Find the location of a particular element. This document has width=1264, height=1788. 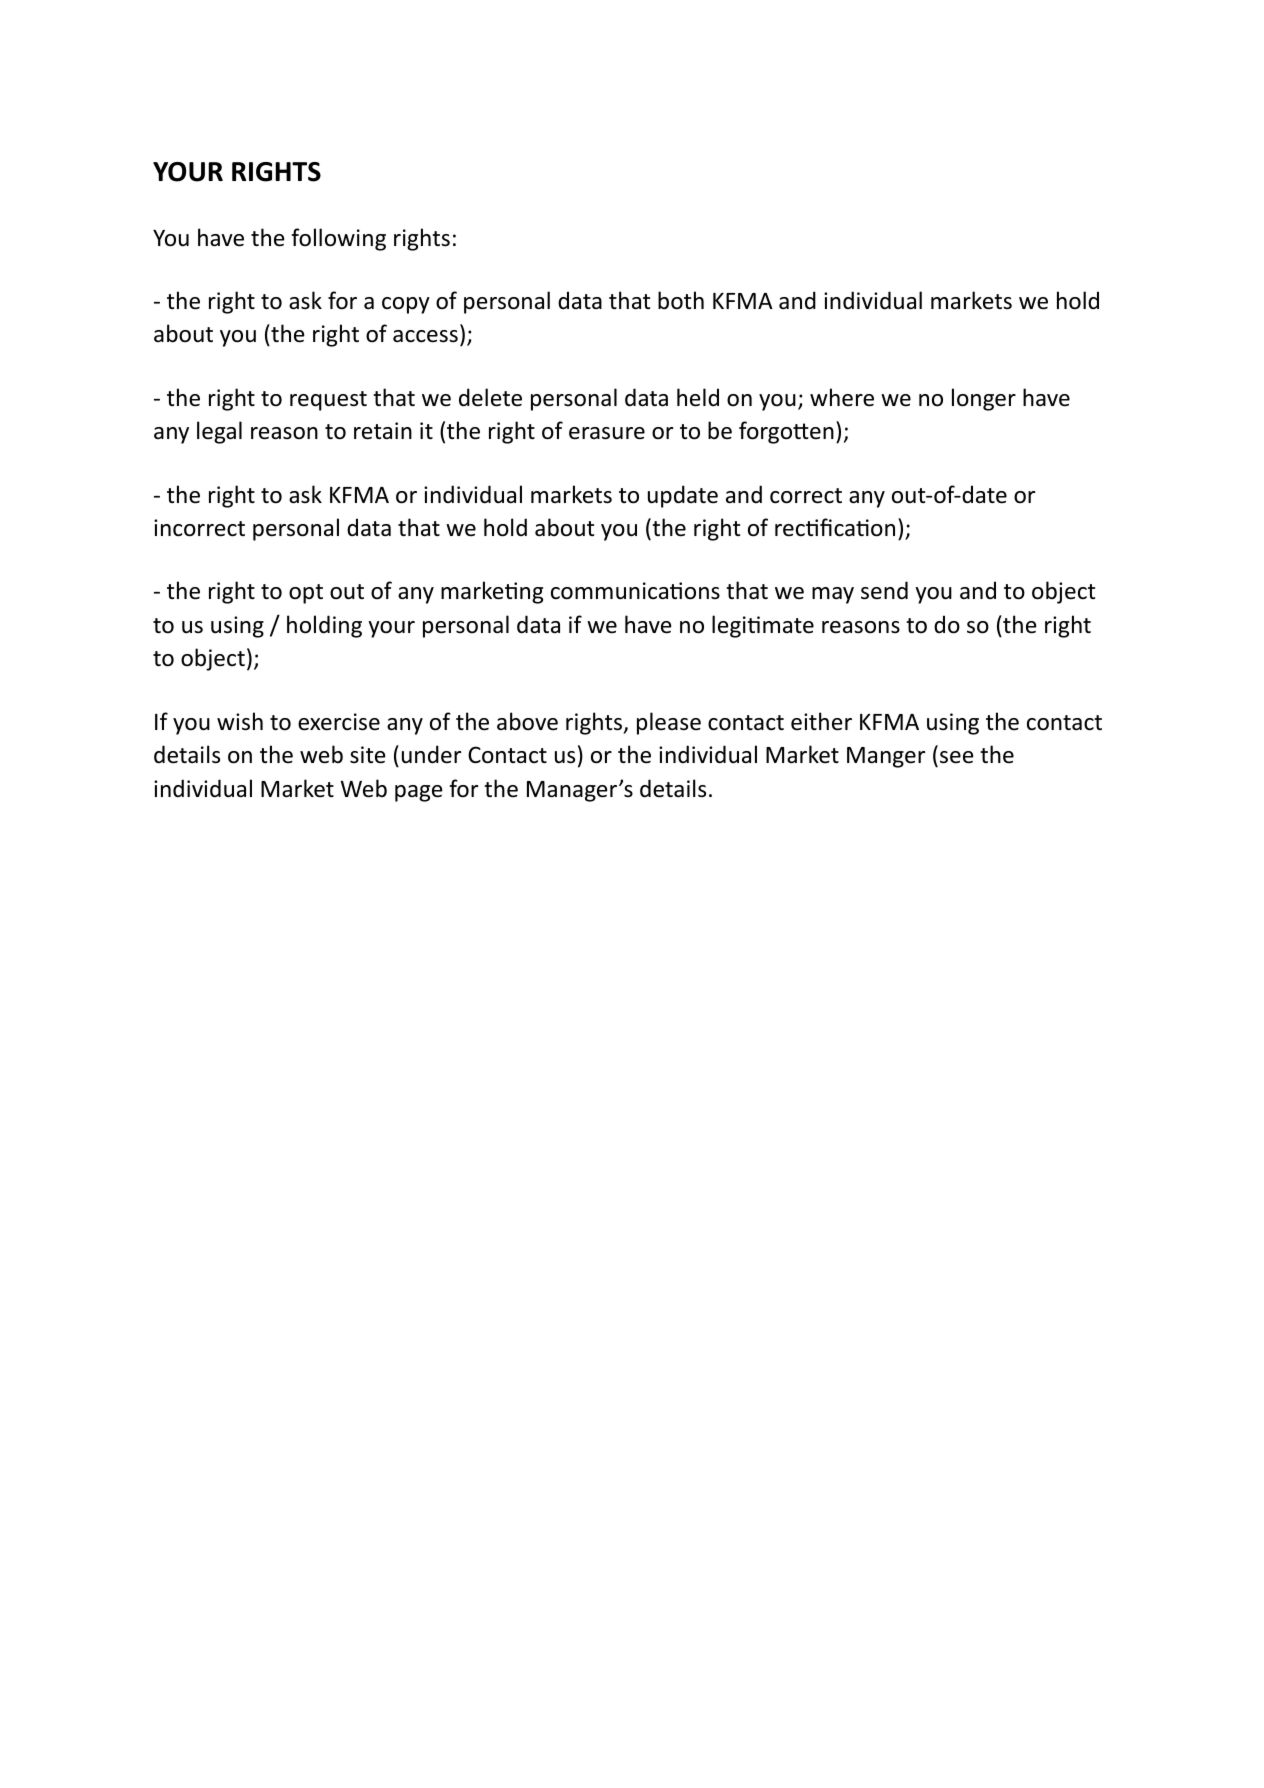

communications is located at coordinates (635, 591).
